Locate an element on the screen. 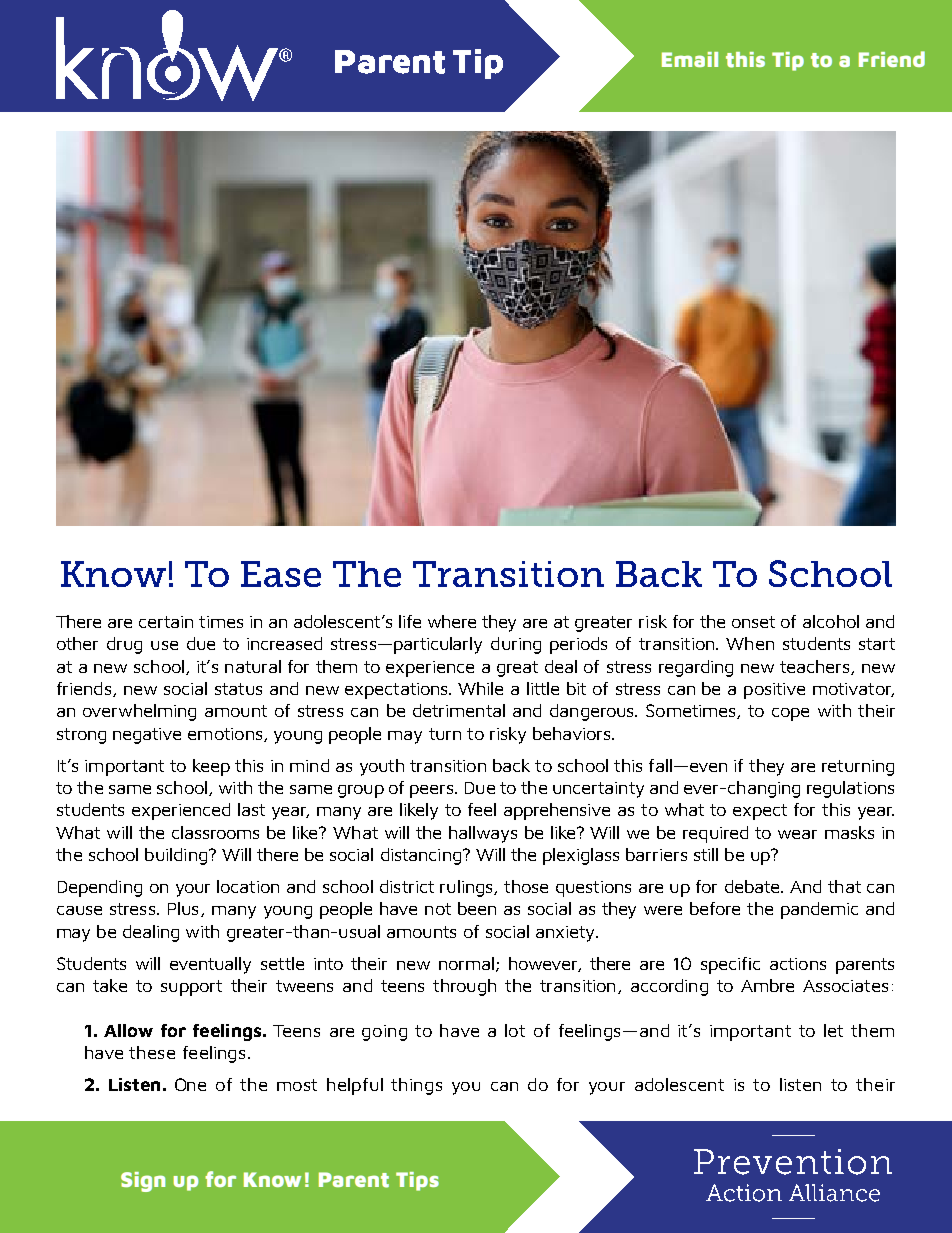 The height and width of the screenshot is (1233, 952). during is located at coordinates (516, 645).
